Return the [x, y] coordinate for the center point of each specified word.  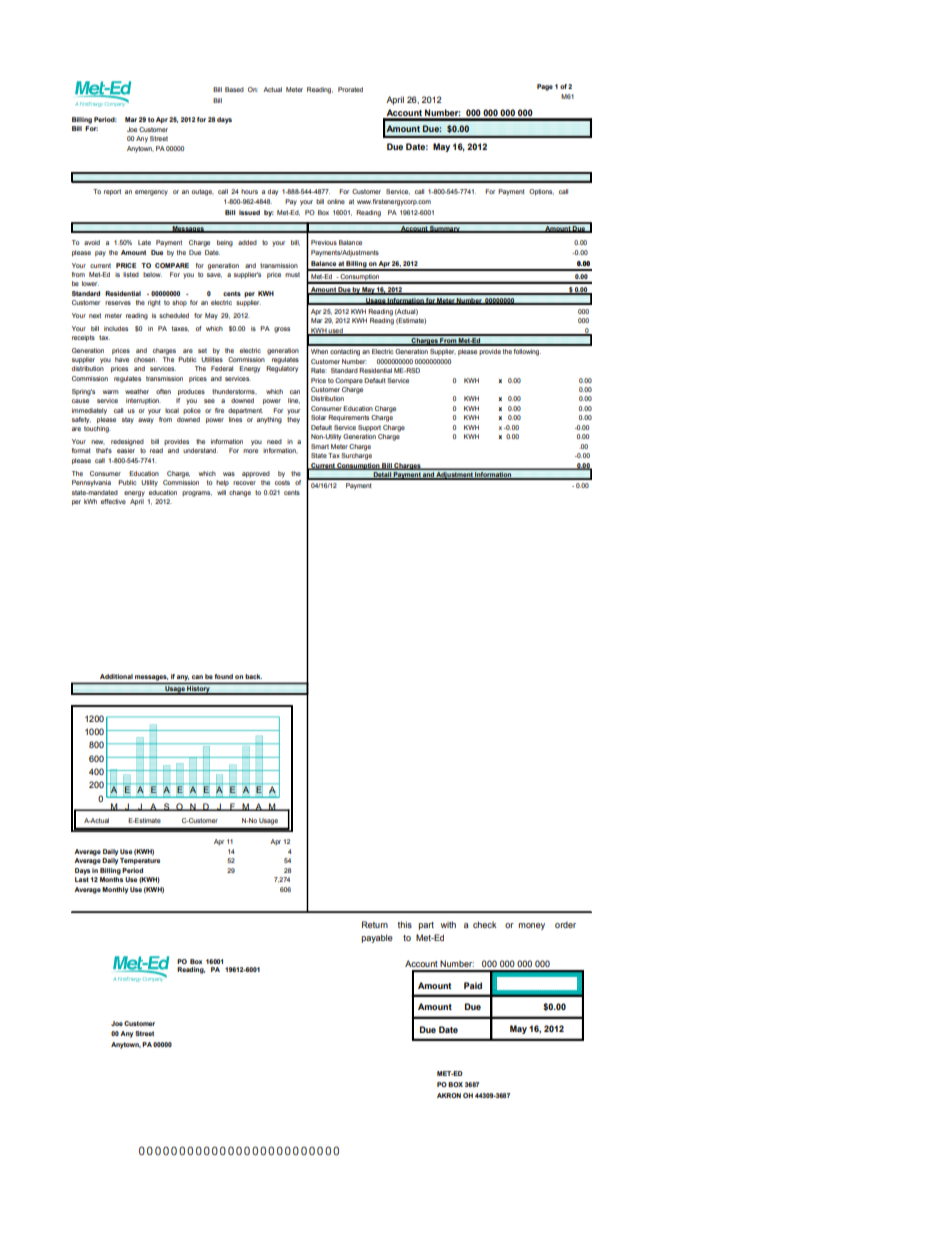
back [253, 676]
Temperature [140, 861]
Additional [116, 676]
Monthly [115, 890]
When [319, 351]
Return [375, 924]
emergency [151, 193]
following [527, 352]
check [485, 924]
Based [234, 89]
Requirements [348, 418]
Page [545, 87]
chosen [145, 359]
